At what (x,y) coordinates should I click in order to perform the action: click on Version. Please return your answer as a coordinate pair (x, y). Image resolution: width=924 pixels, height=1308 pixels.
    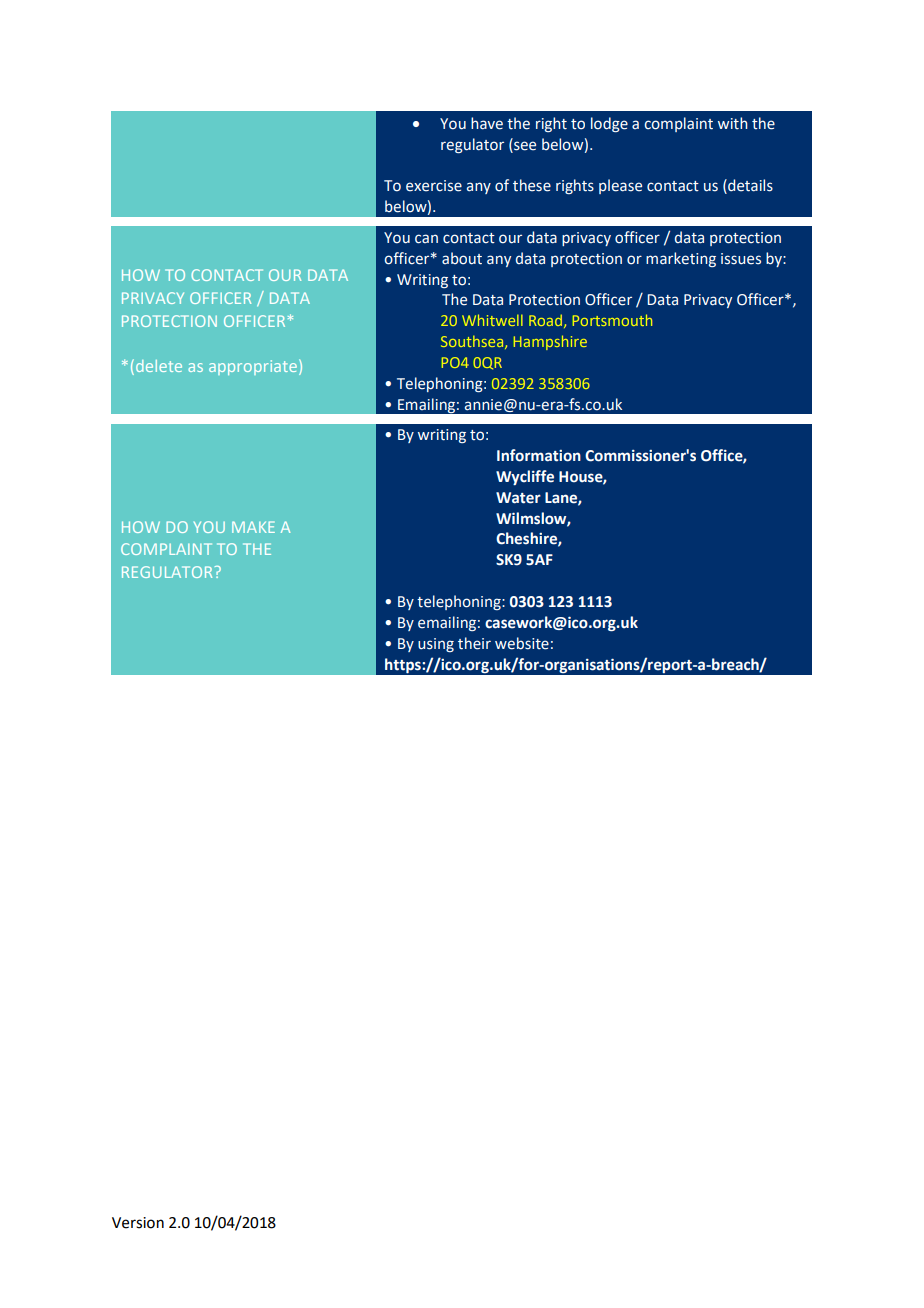
    Looking at the image, I should click on (138, 1223).
